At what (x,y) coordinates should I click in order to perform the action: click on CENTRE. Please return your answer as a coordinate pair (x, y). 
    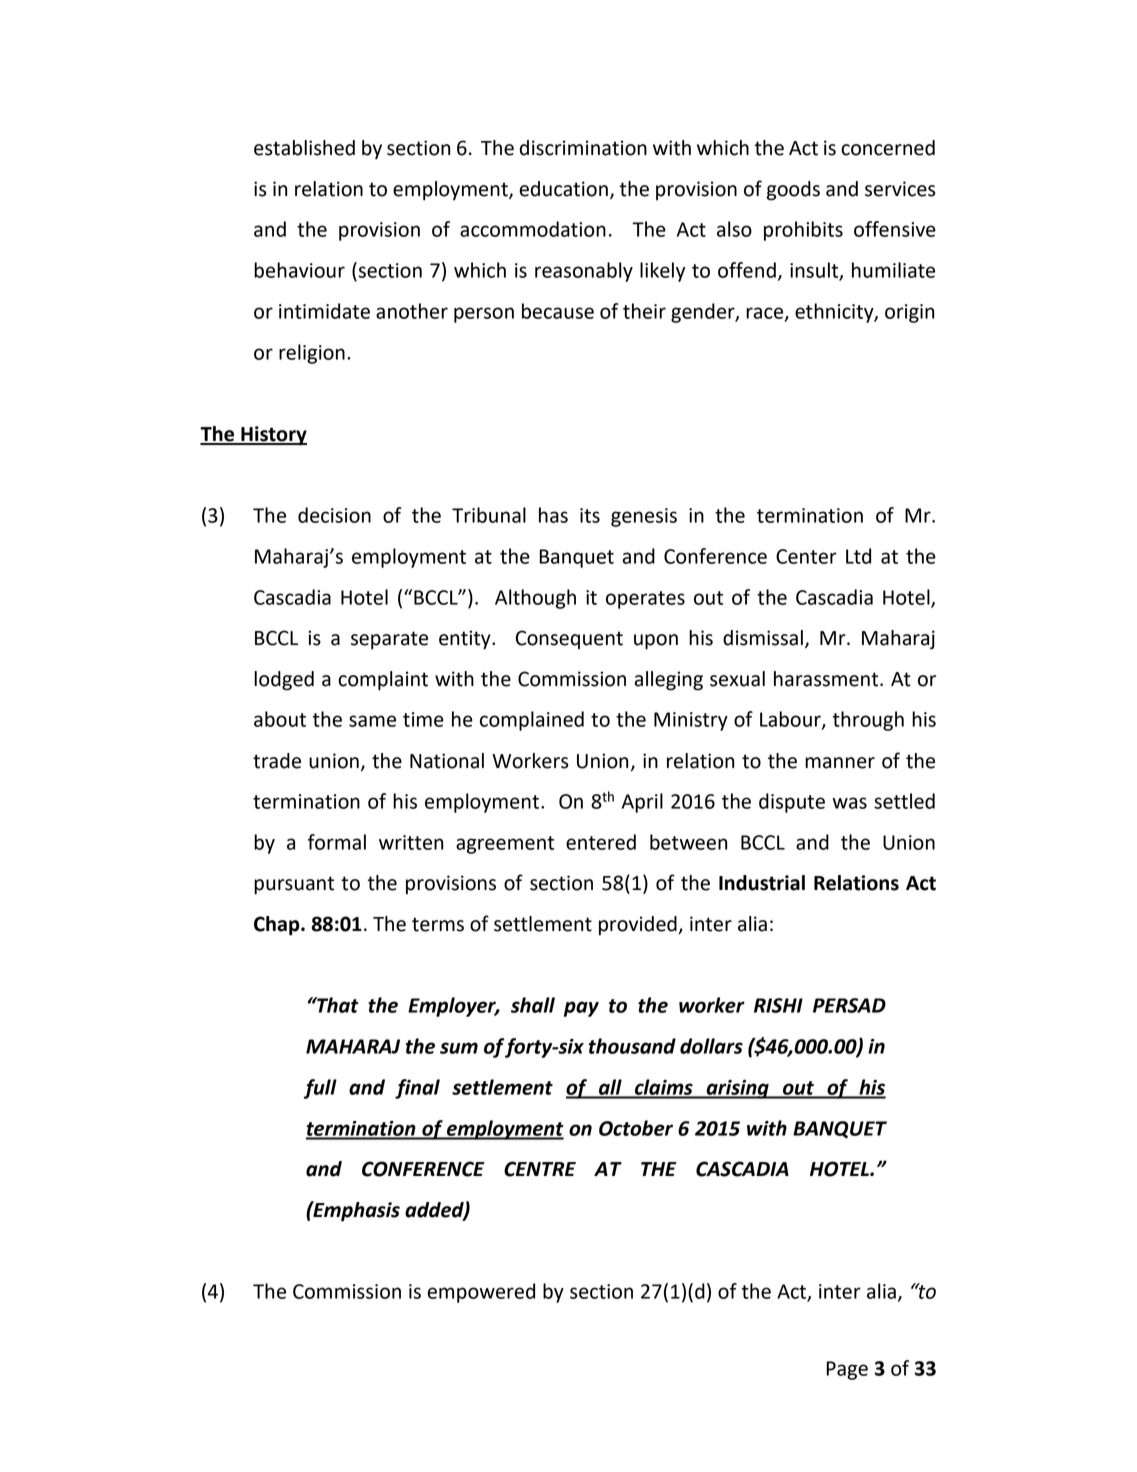
    Looking at the image, I should click on (540, 1169).
